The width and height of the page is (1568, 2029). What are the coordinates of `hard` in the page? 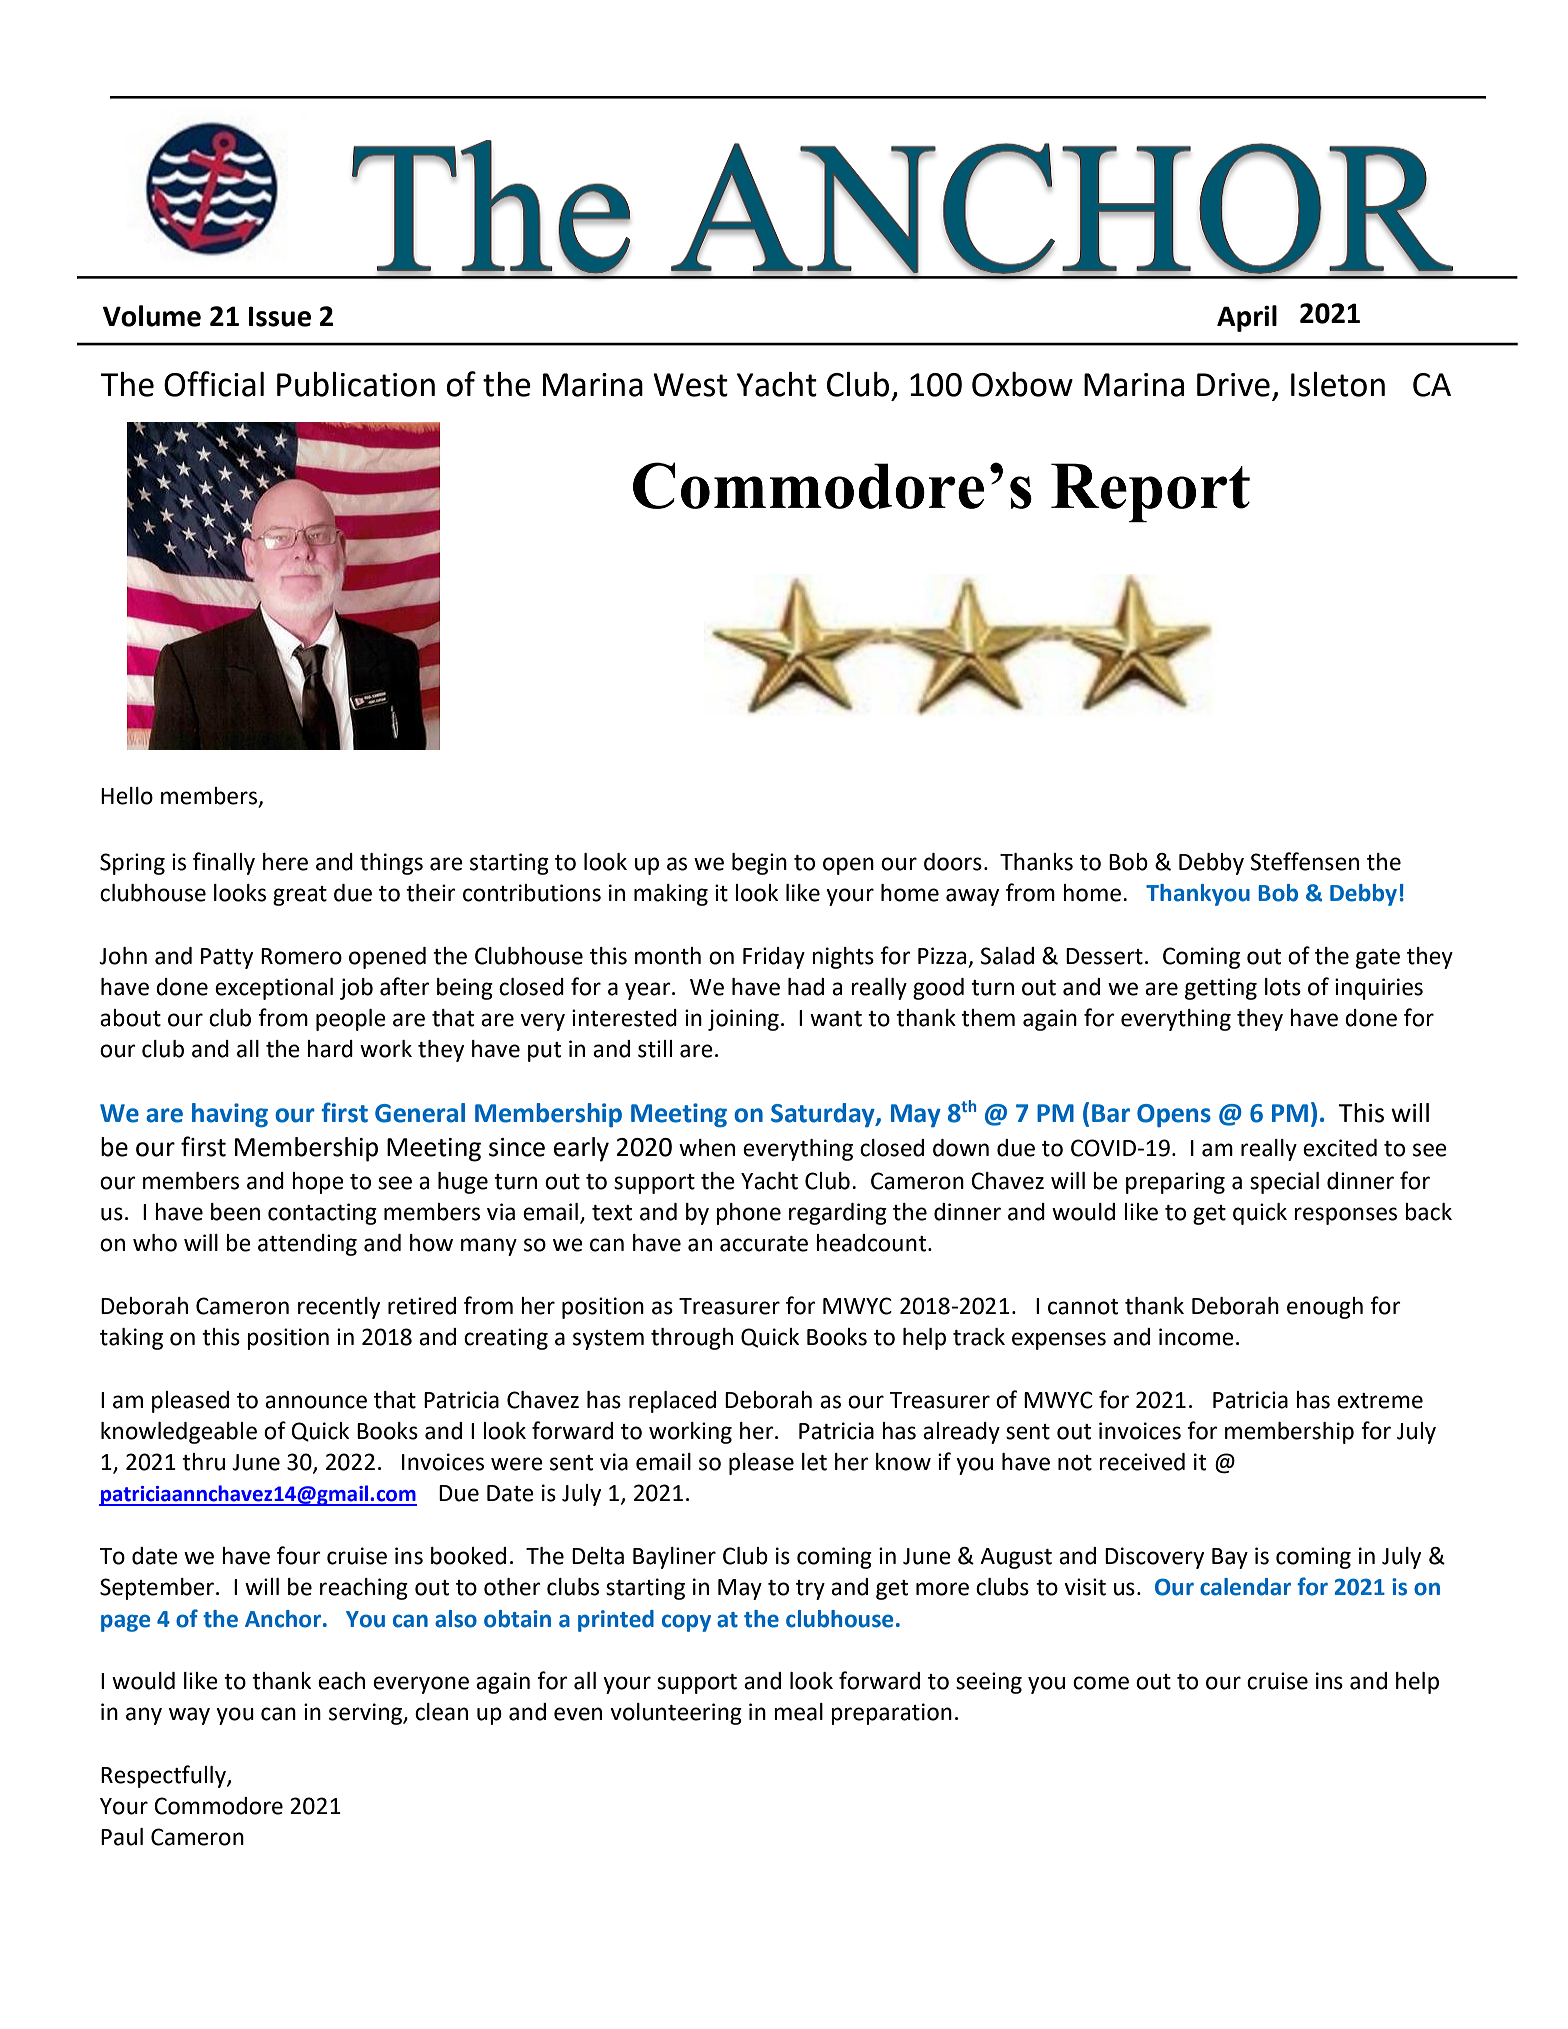 It's located at (330, 1049).
